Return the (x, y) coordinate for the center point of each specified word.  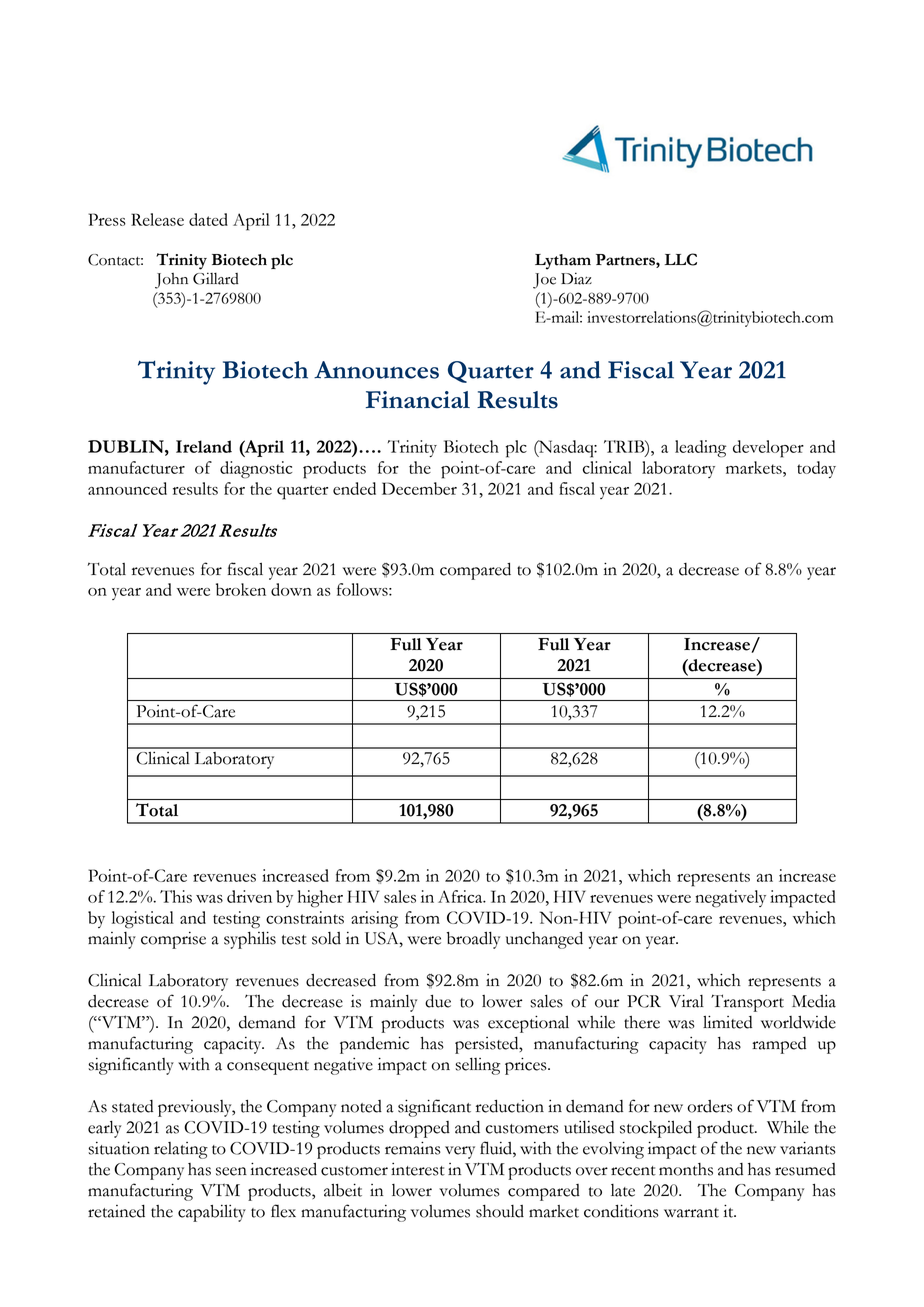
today (816, 469)
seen (231, 1171)
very (460, 1152)
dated (208, 219)
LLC (681, 259)
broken (241, 589)
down (291, 589)
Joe (544, 281)
